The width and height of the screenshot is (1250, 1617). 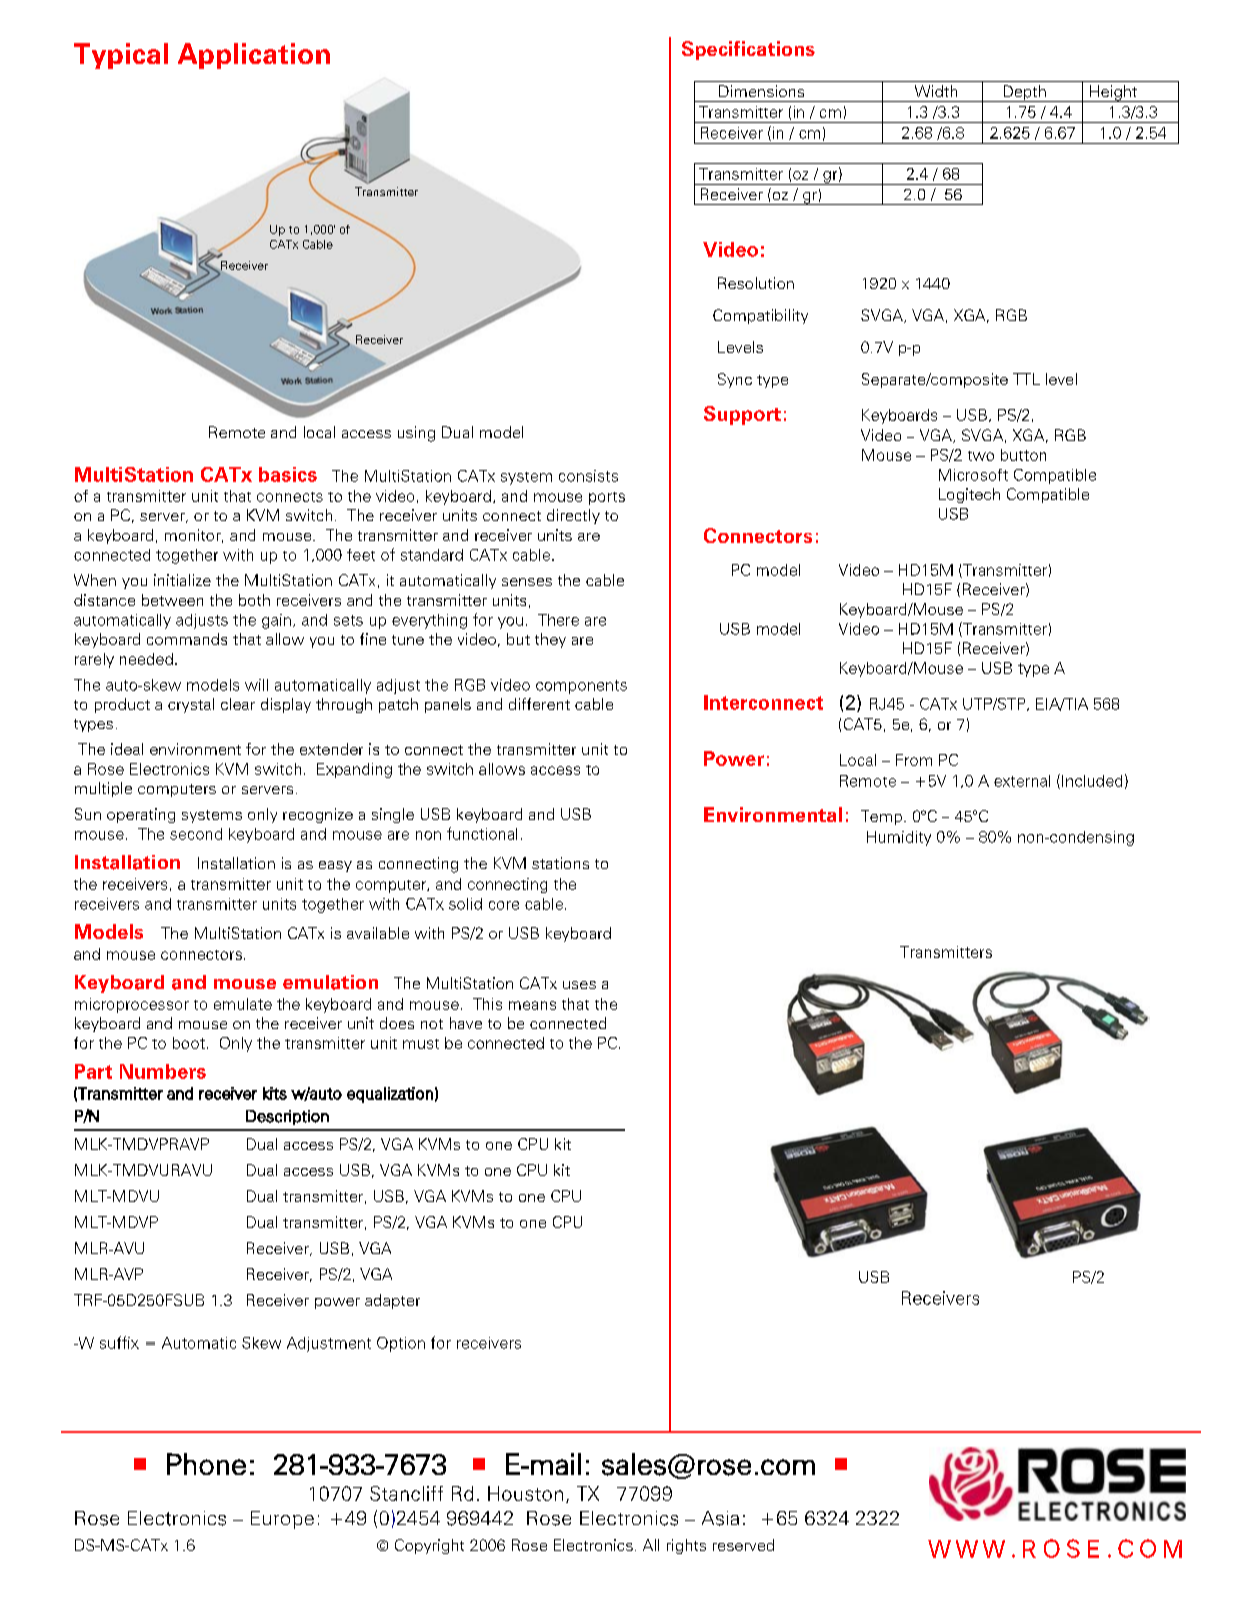 What do you see at coordinates (206, 1464) in the screenshot?
I see `Phone` at bounding box center [206, 1464].
